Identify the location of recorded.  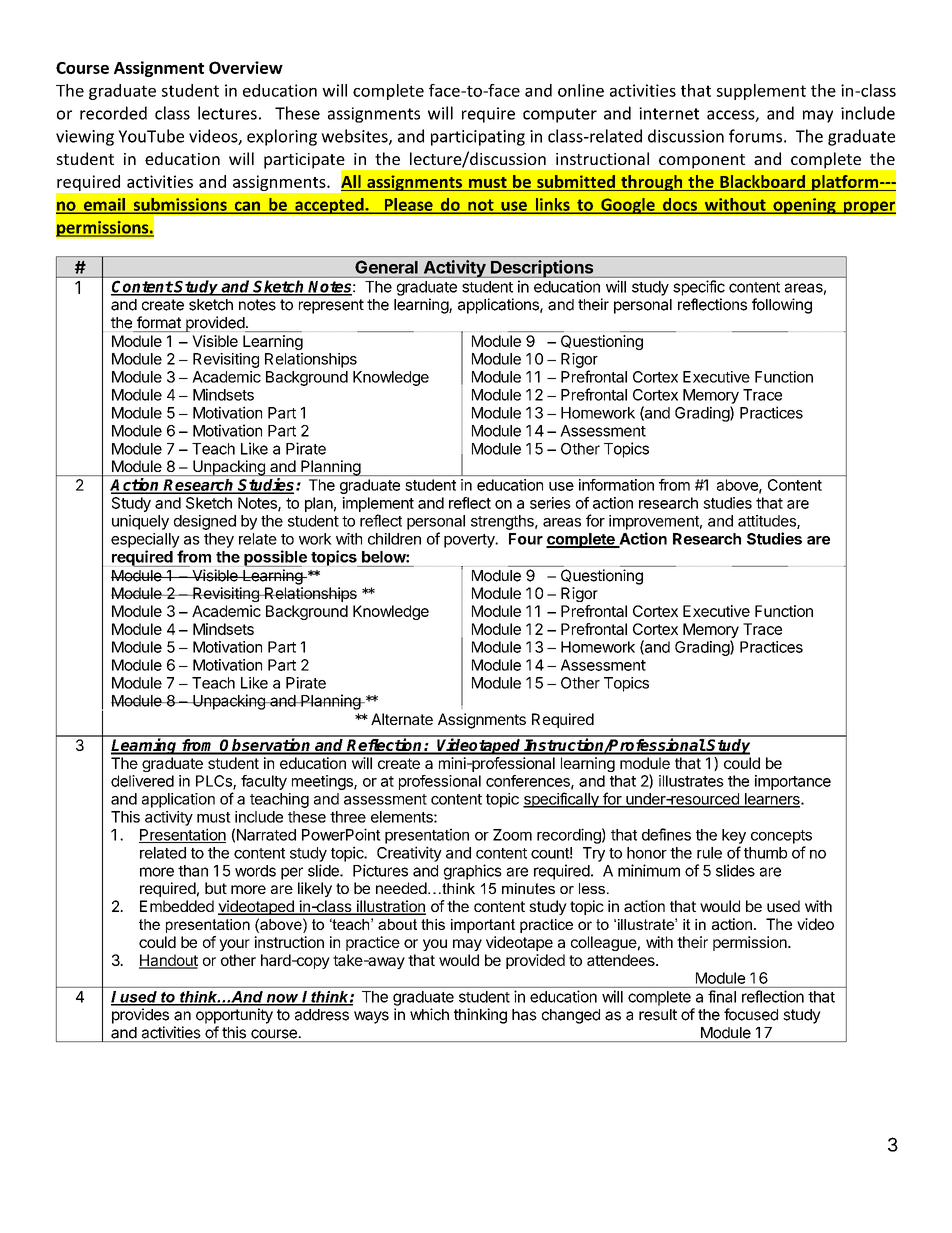
(113, 113).
